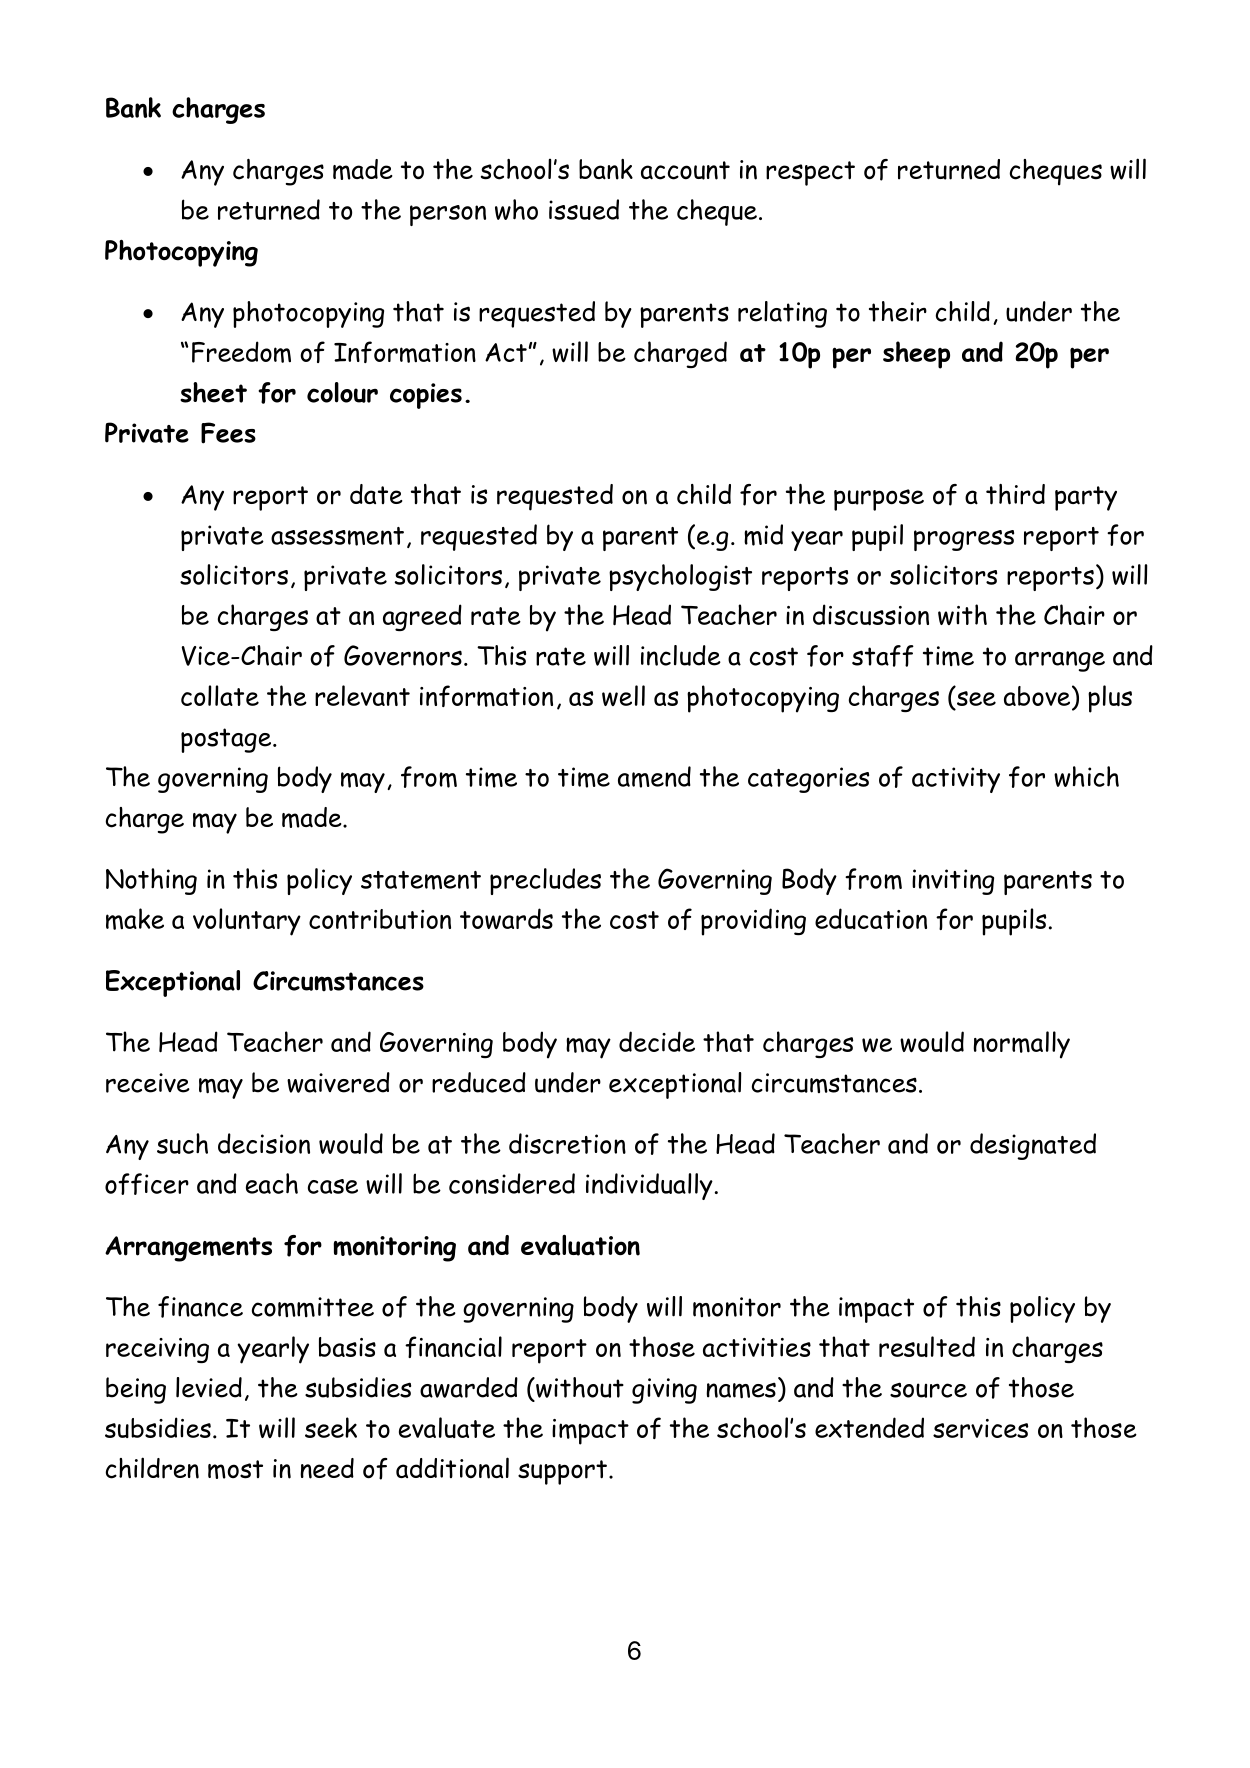  I want to click on their, so click(898, 311).
